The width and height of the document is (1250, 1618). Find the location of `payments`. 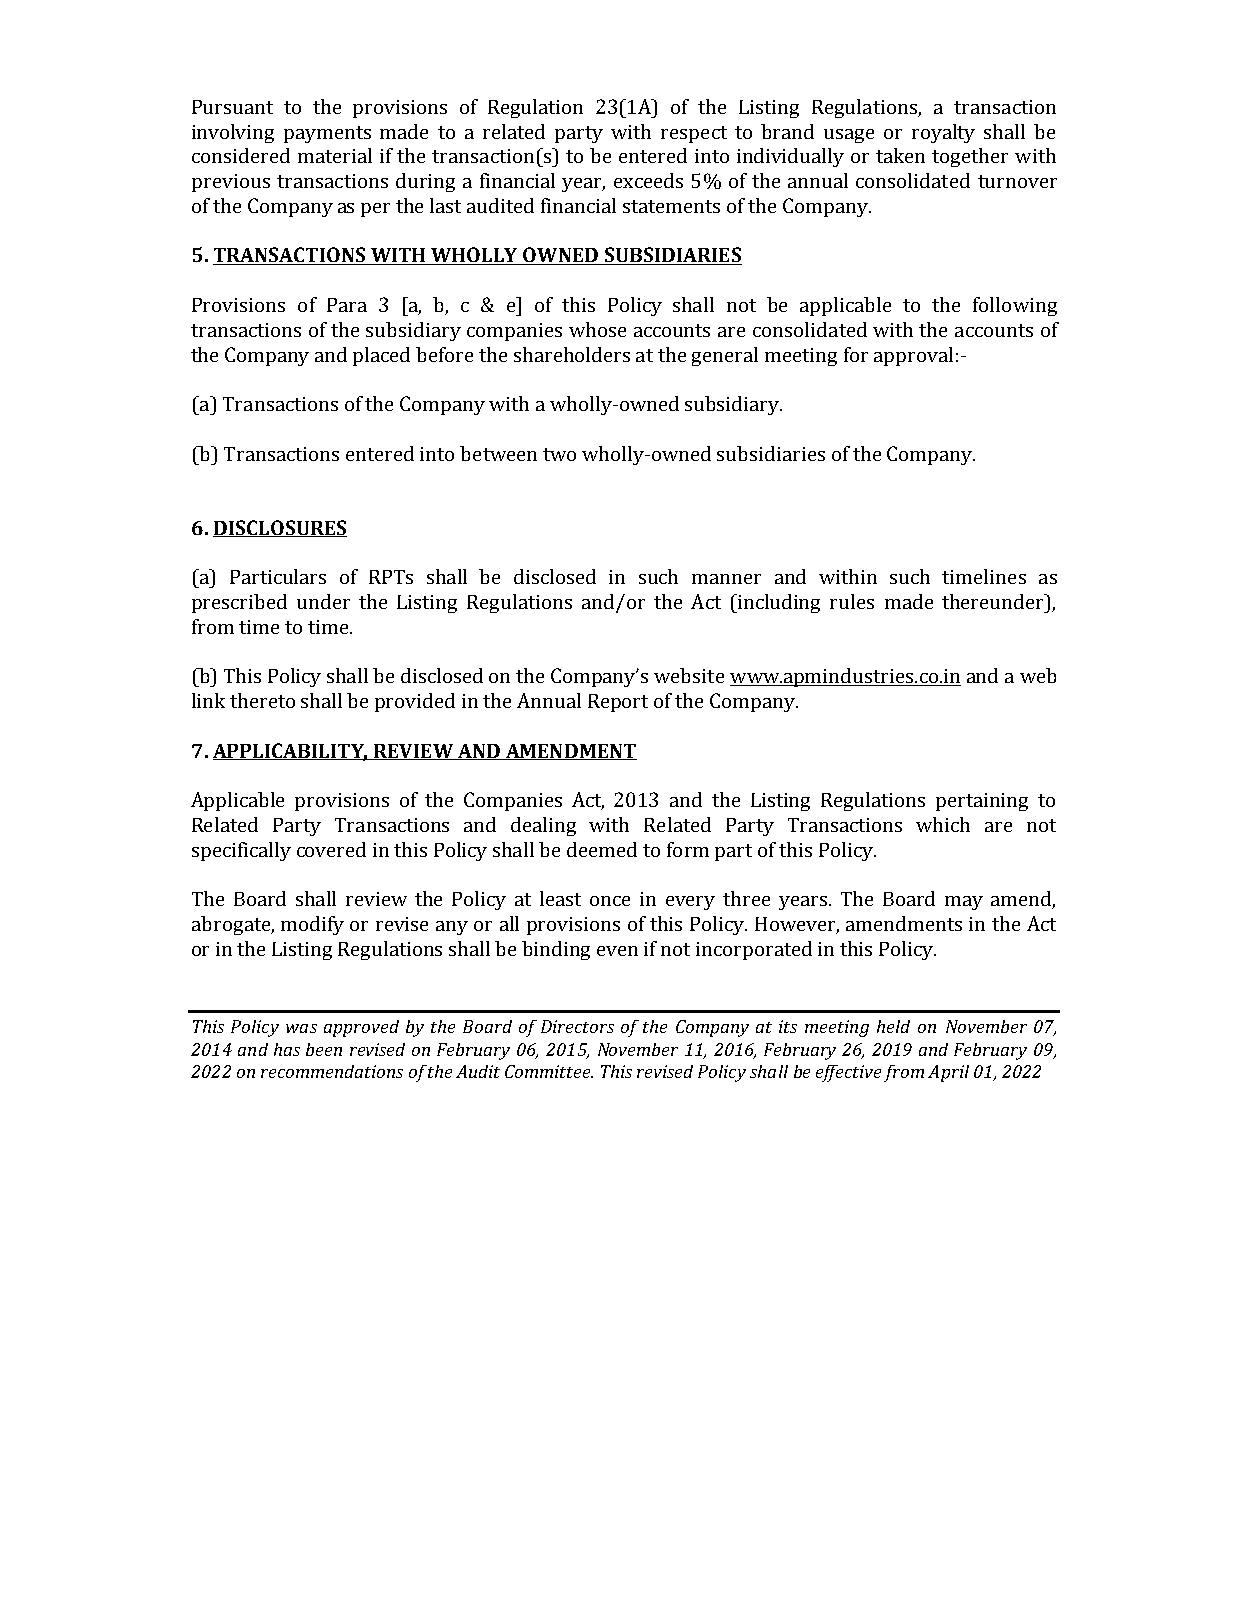

payments is located at coordinates (327, 134).
